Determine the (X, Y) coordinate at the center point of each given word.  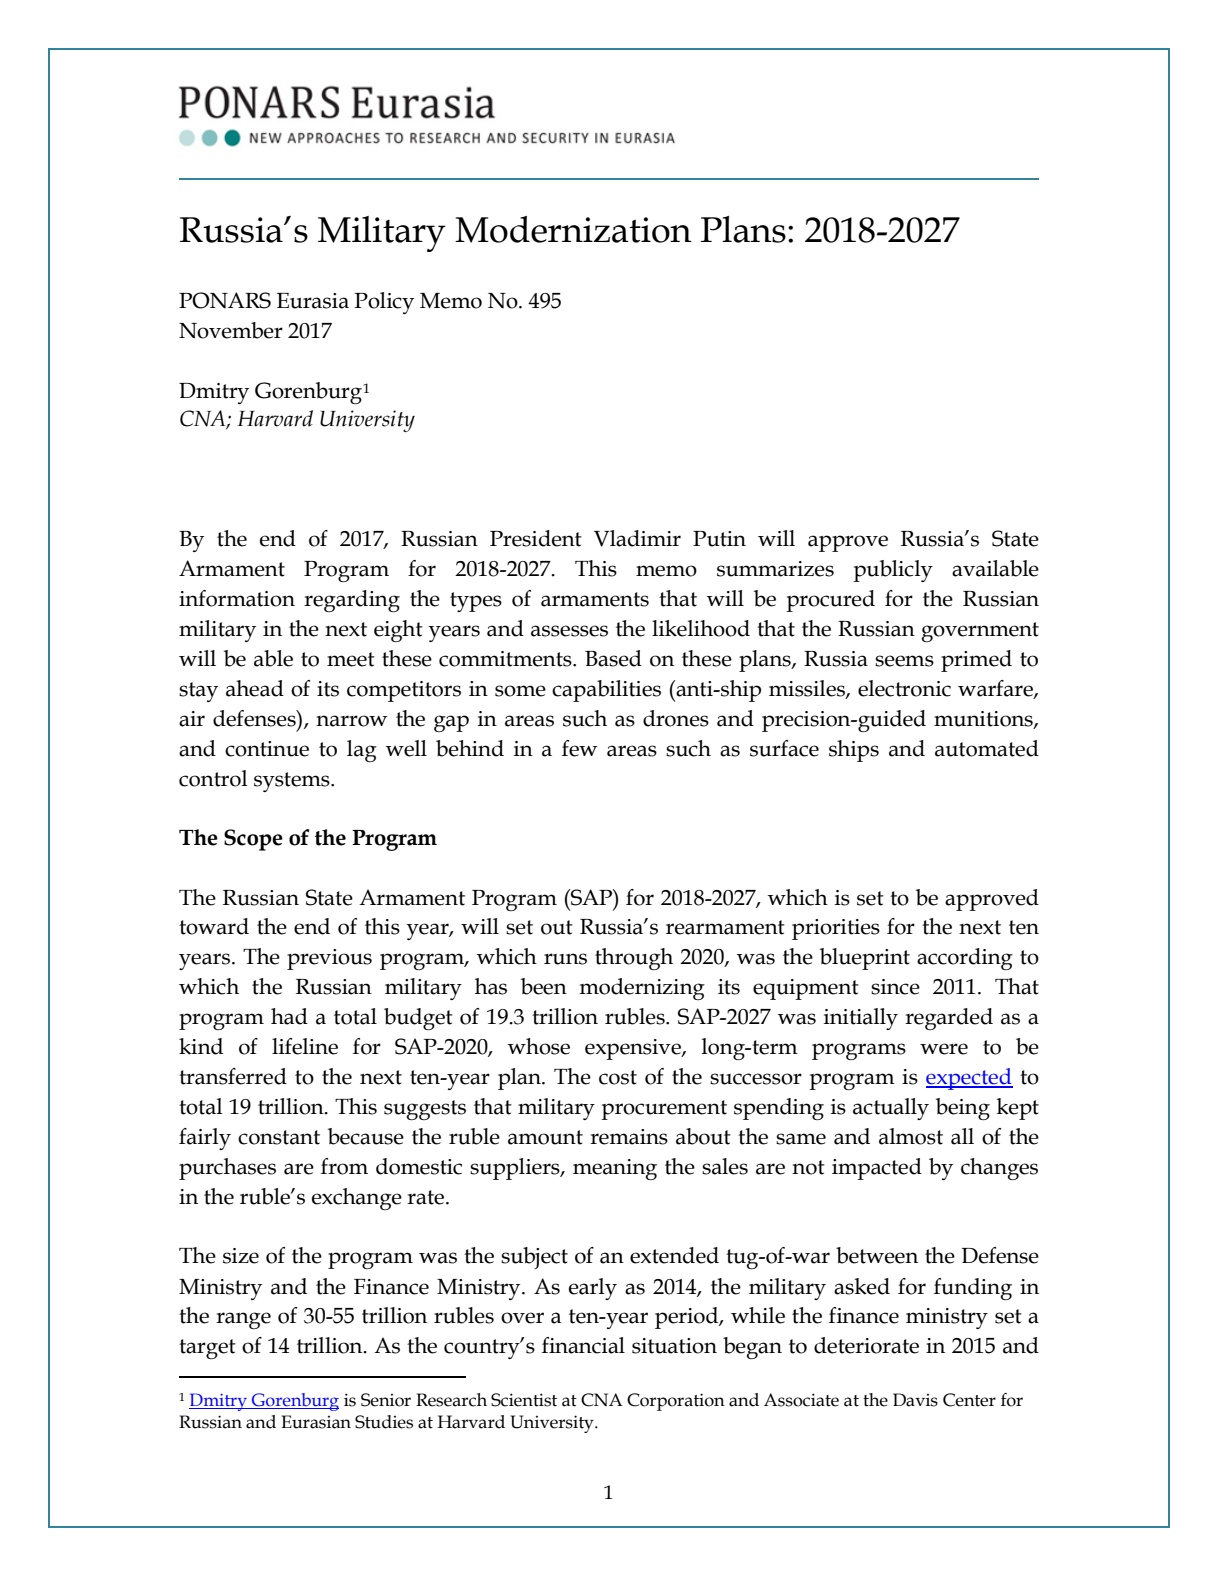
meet (351, 659)
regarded (949, 1019)
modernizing (642, 989)
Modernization (573, 229)
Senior (386, 1400)
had (289, 1016)
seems (904, 661)
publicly (893, 571)
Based (613, 658)
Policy (384, 303)
